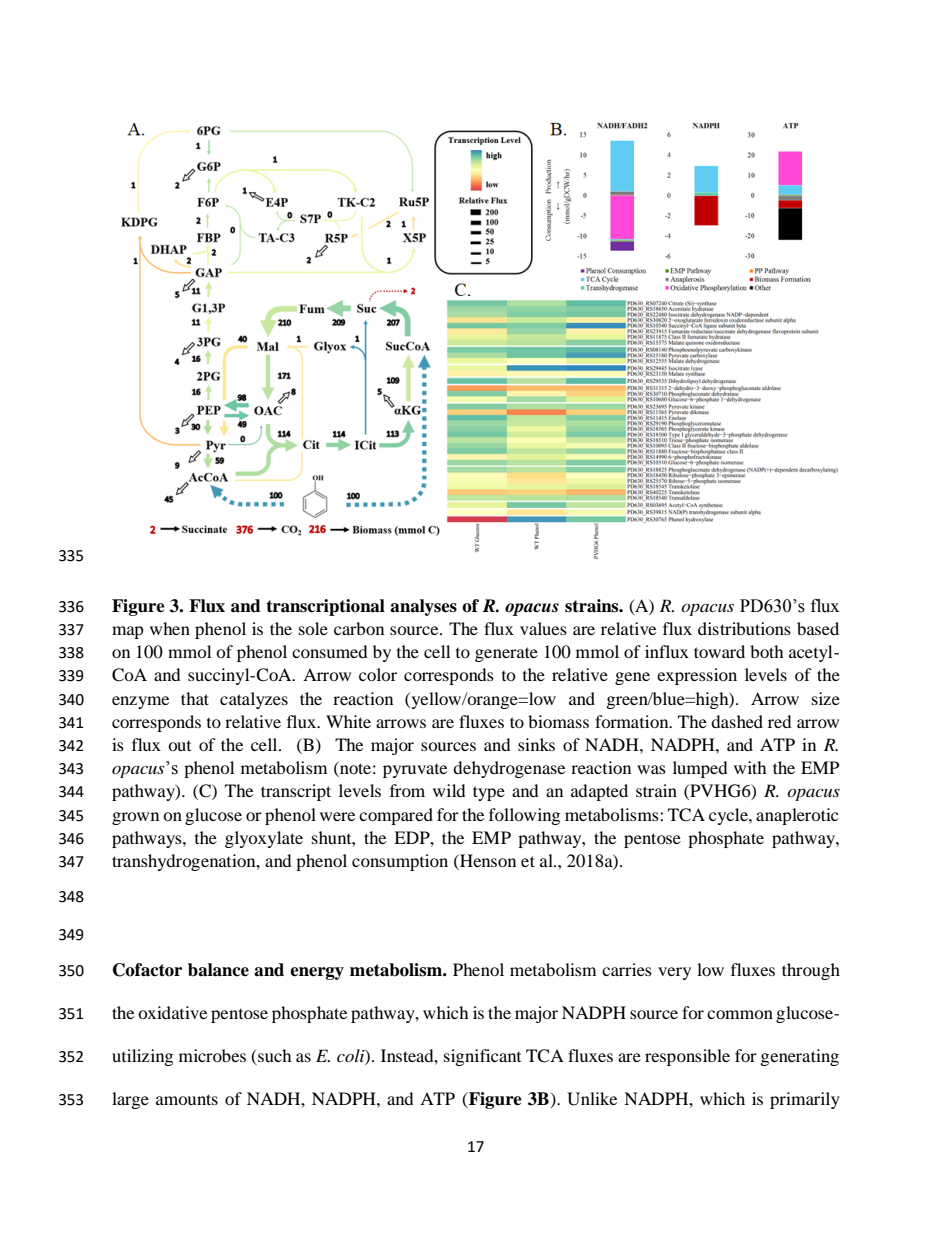 The width and height of the screenshot is (952, 1233). Describe the element at coordinates (805, 1100) in the screenshot. I see `primarily` at that location.
